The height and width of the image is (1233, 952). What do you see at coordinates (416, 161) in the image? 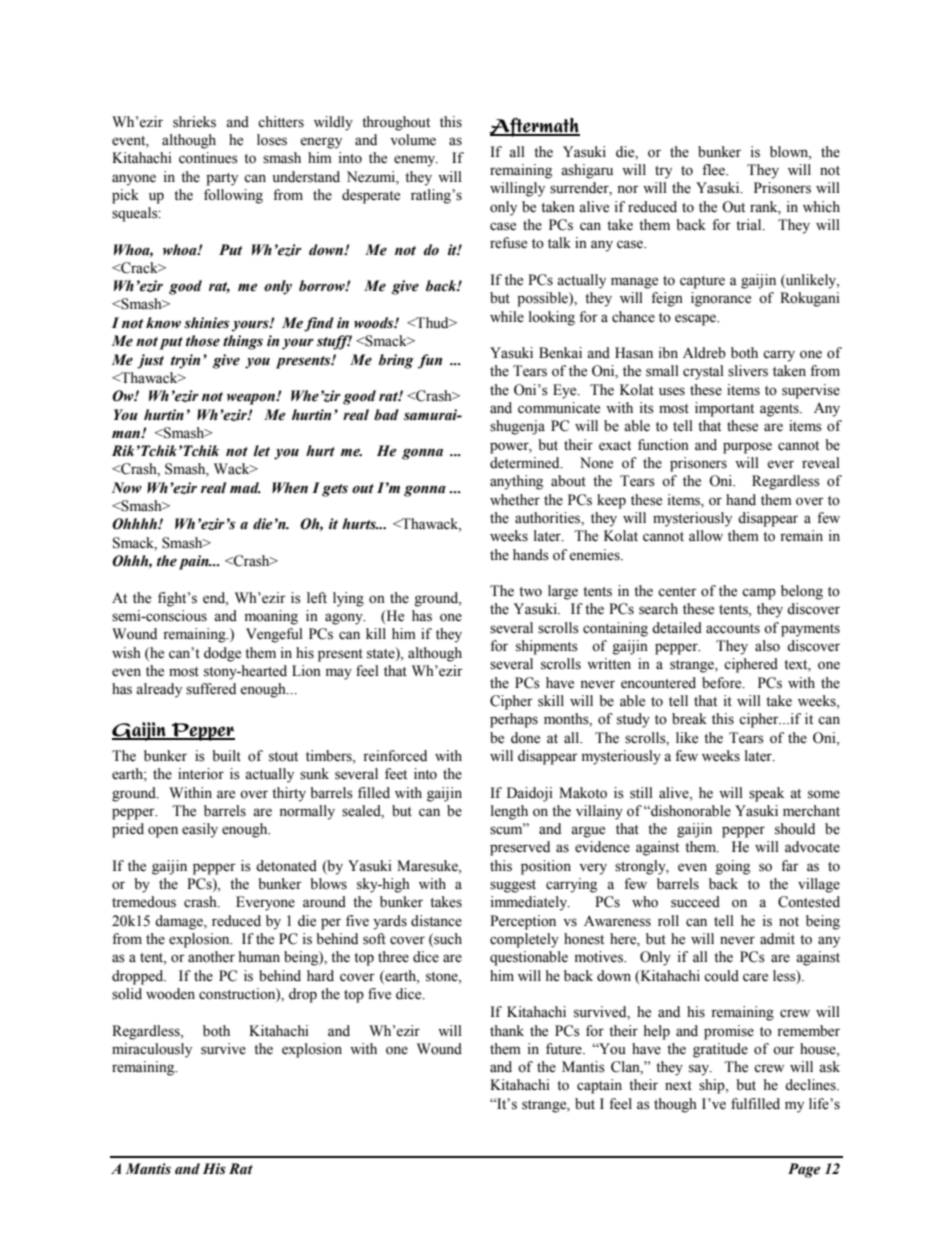
I see `enemy` at bounding box center [416, 161].
